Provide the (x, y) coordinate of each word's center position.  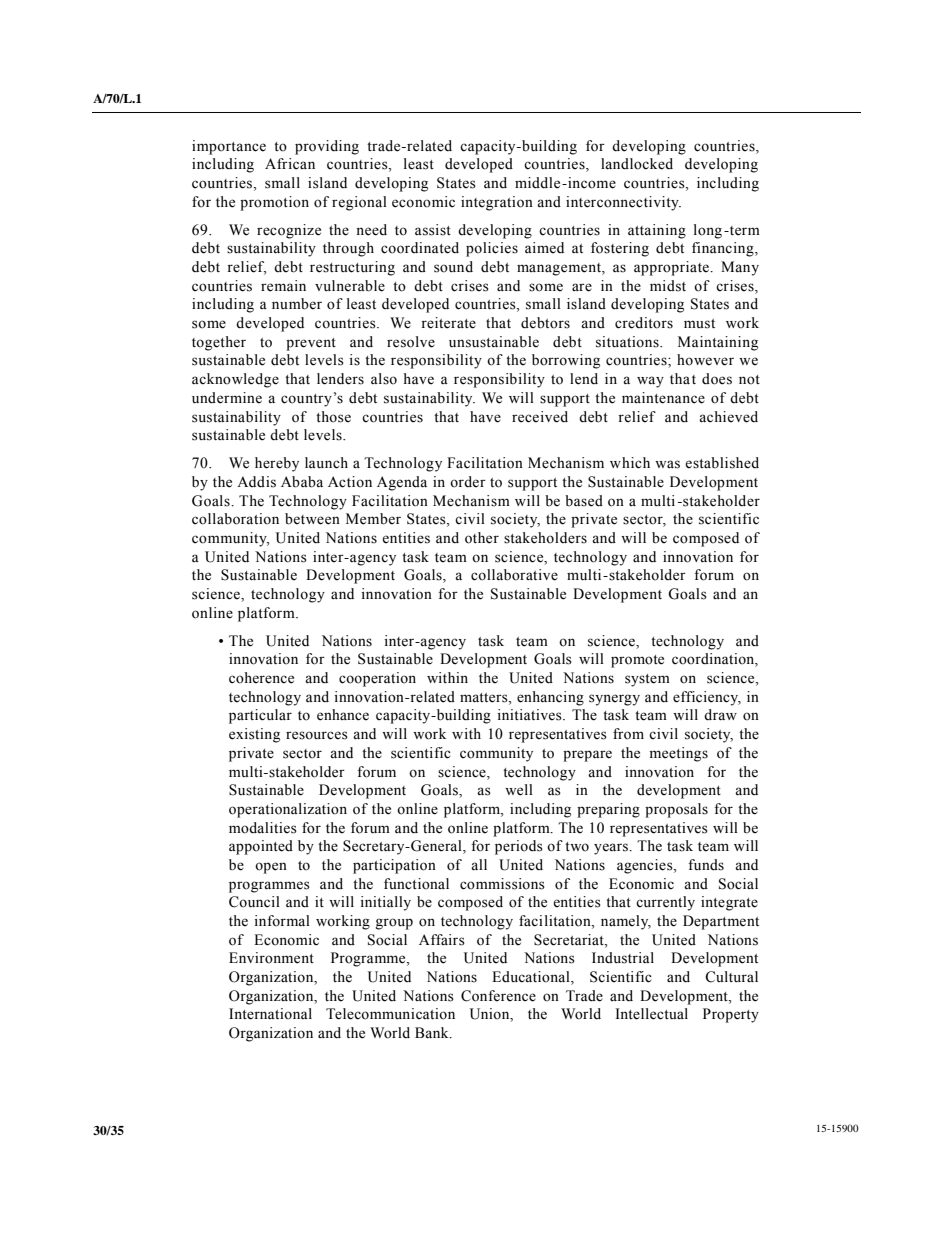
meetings (679, 754)
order (468, 482)
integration (497, 203)
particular (260, 716)
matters (485, 698)
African (290, 163)
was (667, 464)
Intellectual (651, 1014)
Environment (271, 958)
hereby (277, 464)
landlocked (637, 164)
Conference (498, 996)
